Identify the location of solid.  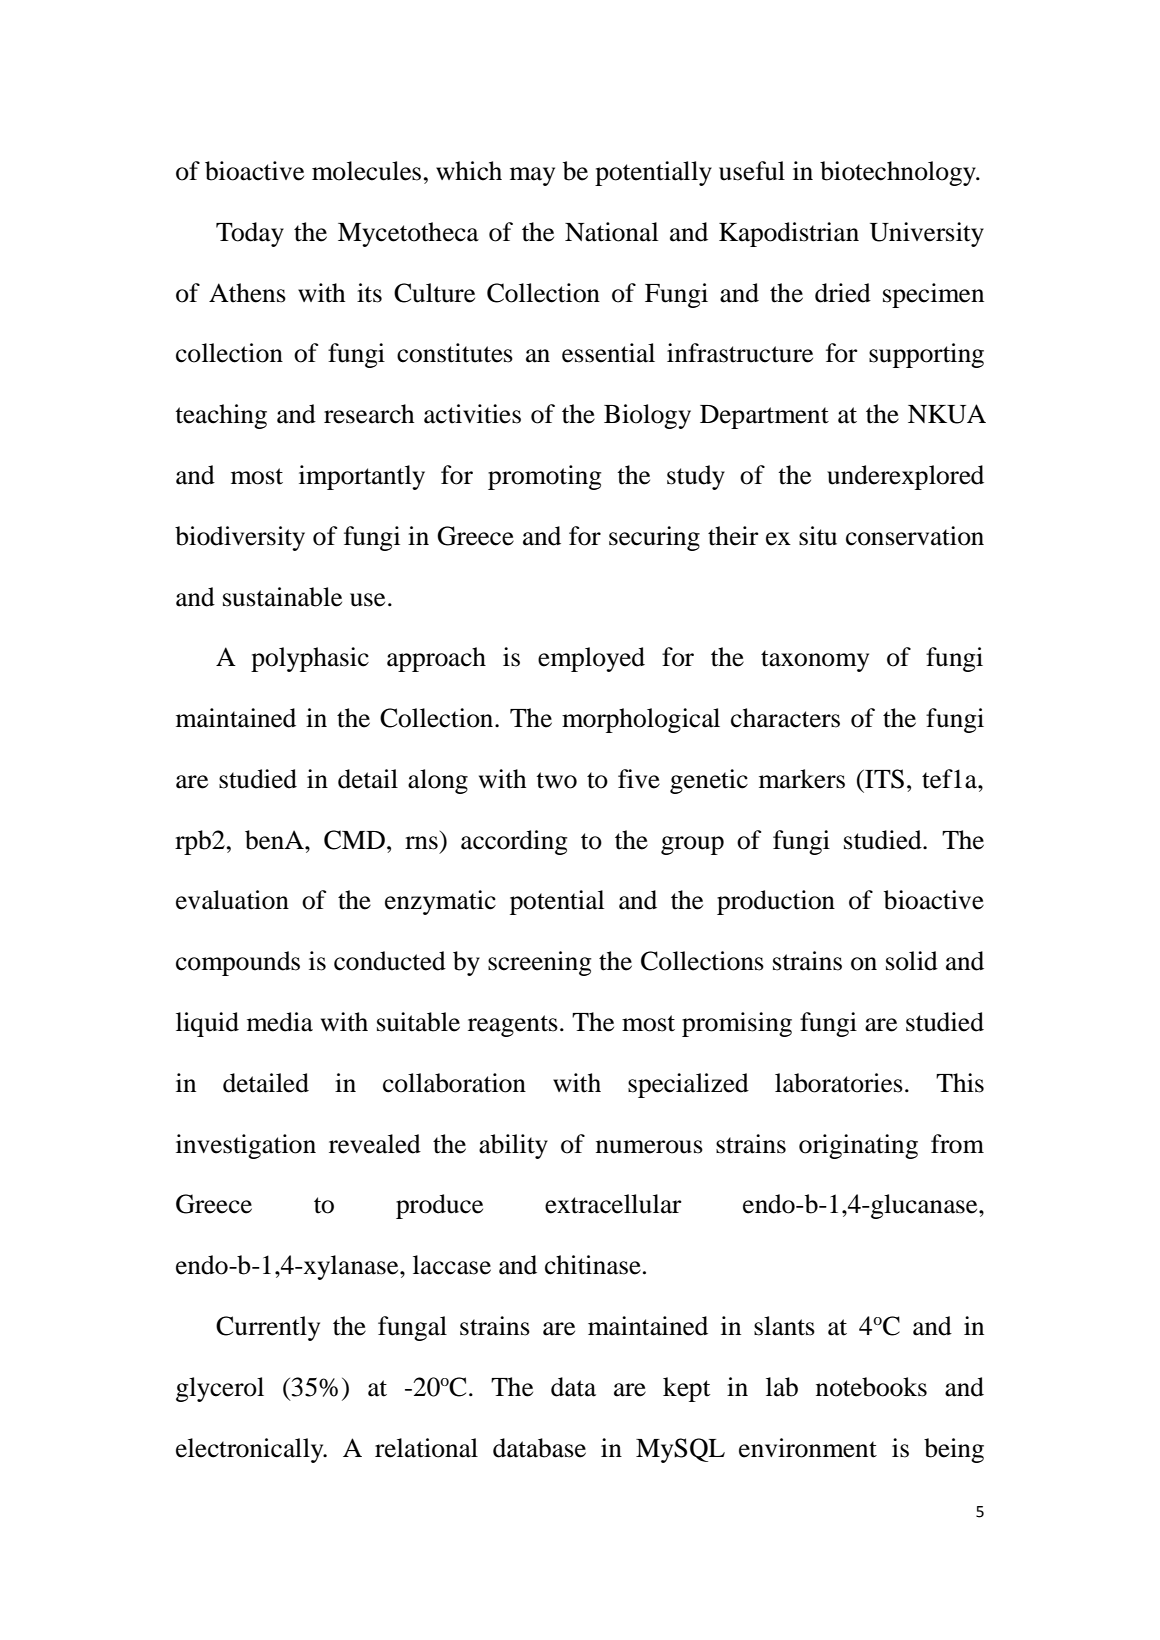
(912, 961).
